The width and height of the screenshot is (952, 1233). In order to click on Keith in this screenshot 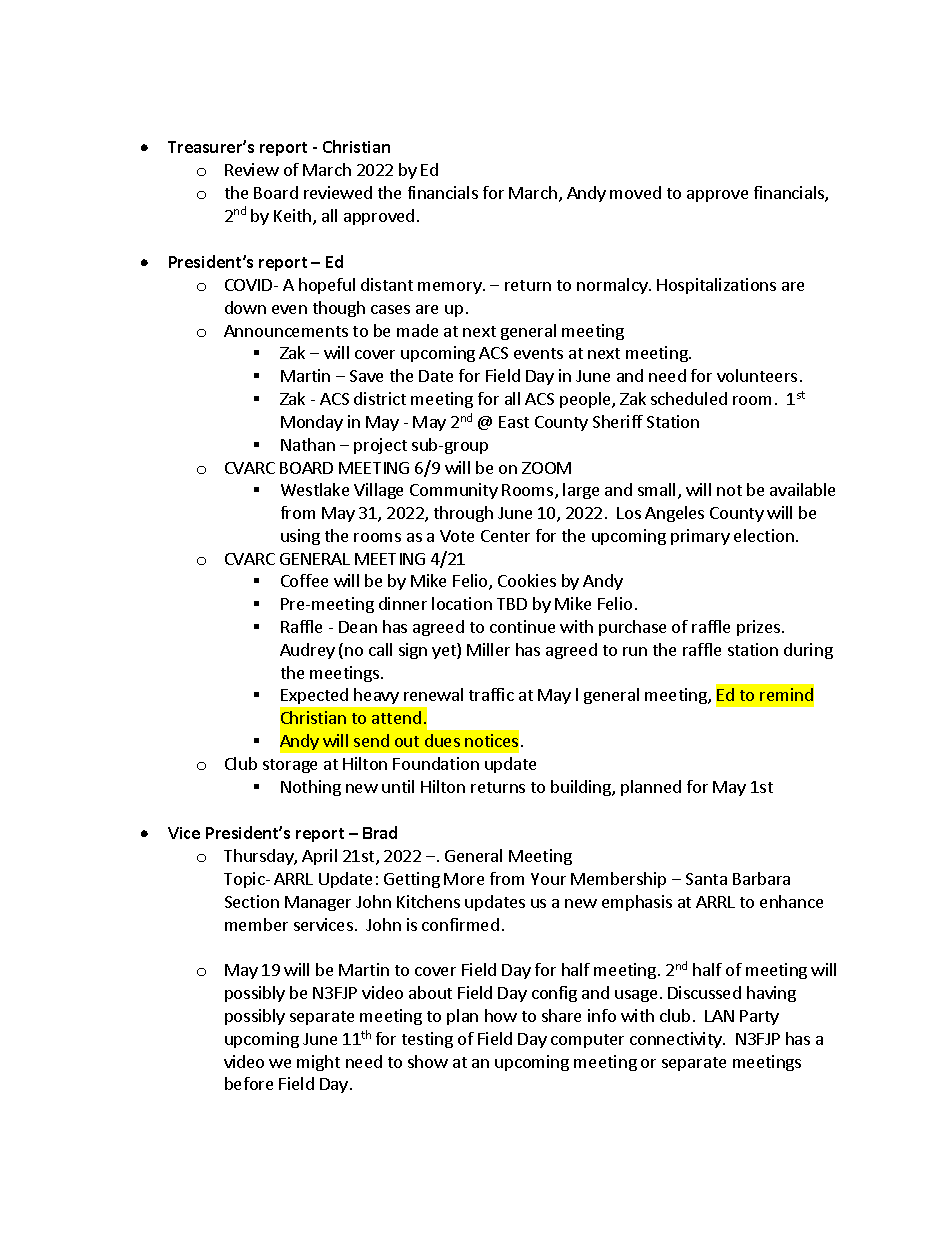, I will do `click(294, 217)`.
